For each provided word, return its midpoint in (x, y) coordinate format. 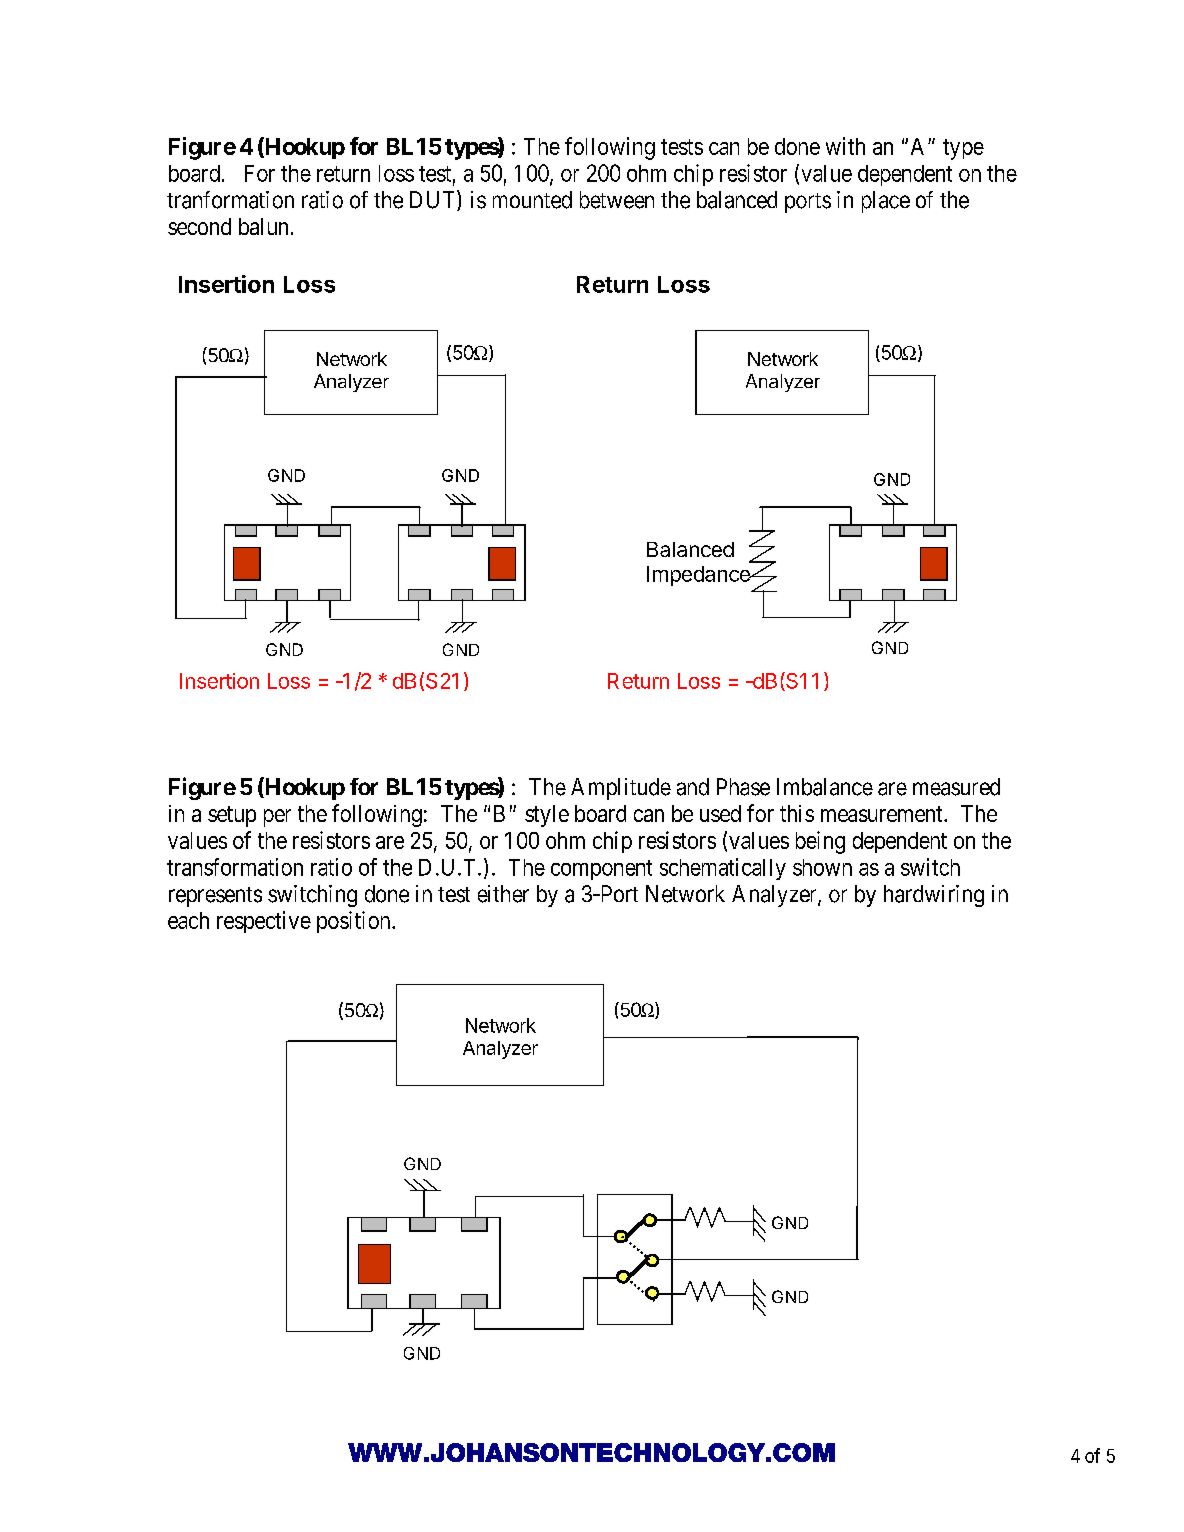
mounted (532, 200)
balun (263, 226)
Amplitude (621, 789)
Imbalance (825, 787)
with (845, 146)
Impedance (699, 576)
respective (264, 922)
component (601, 870)
